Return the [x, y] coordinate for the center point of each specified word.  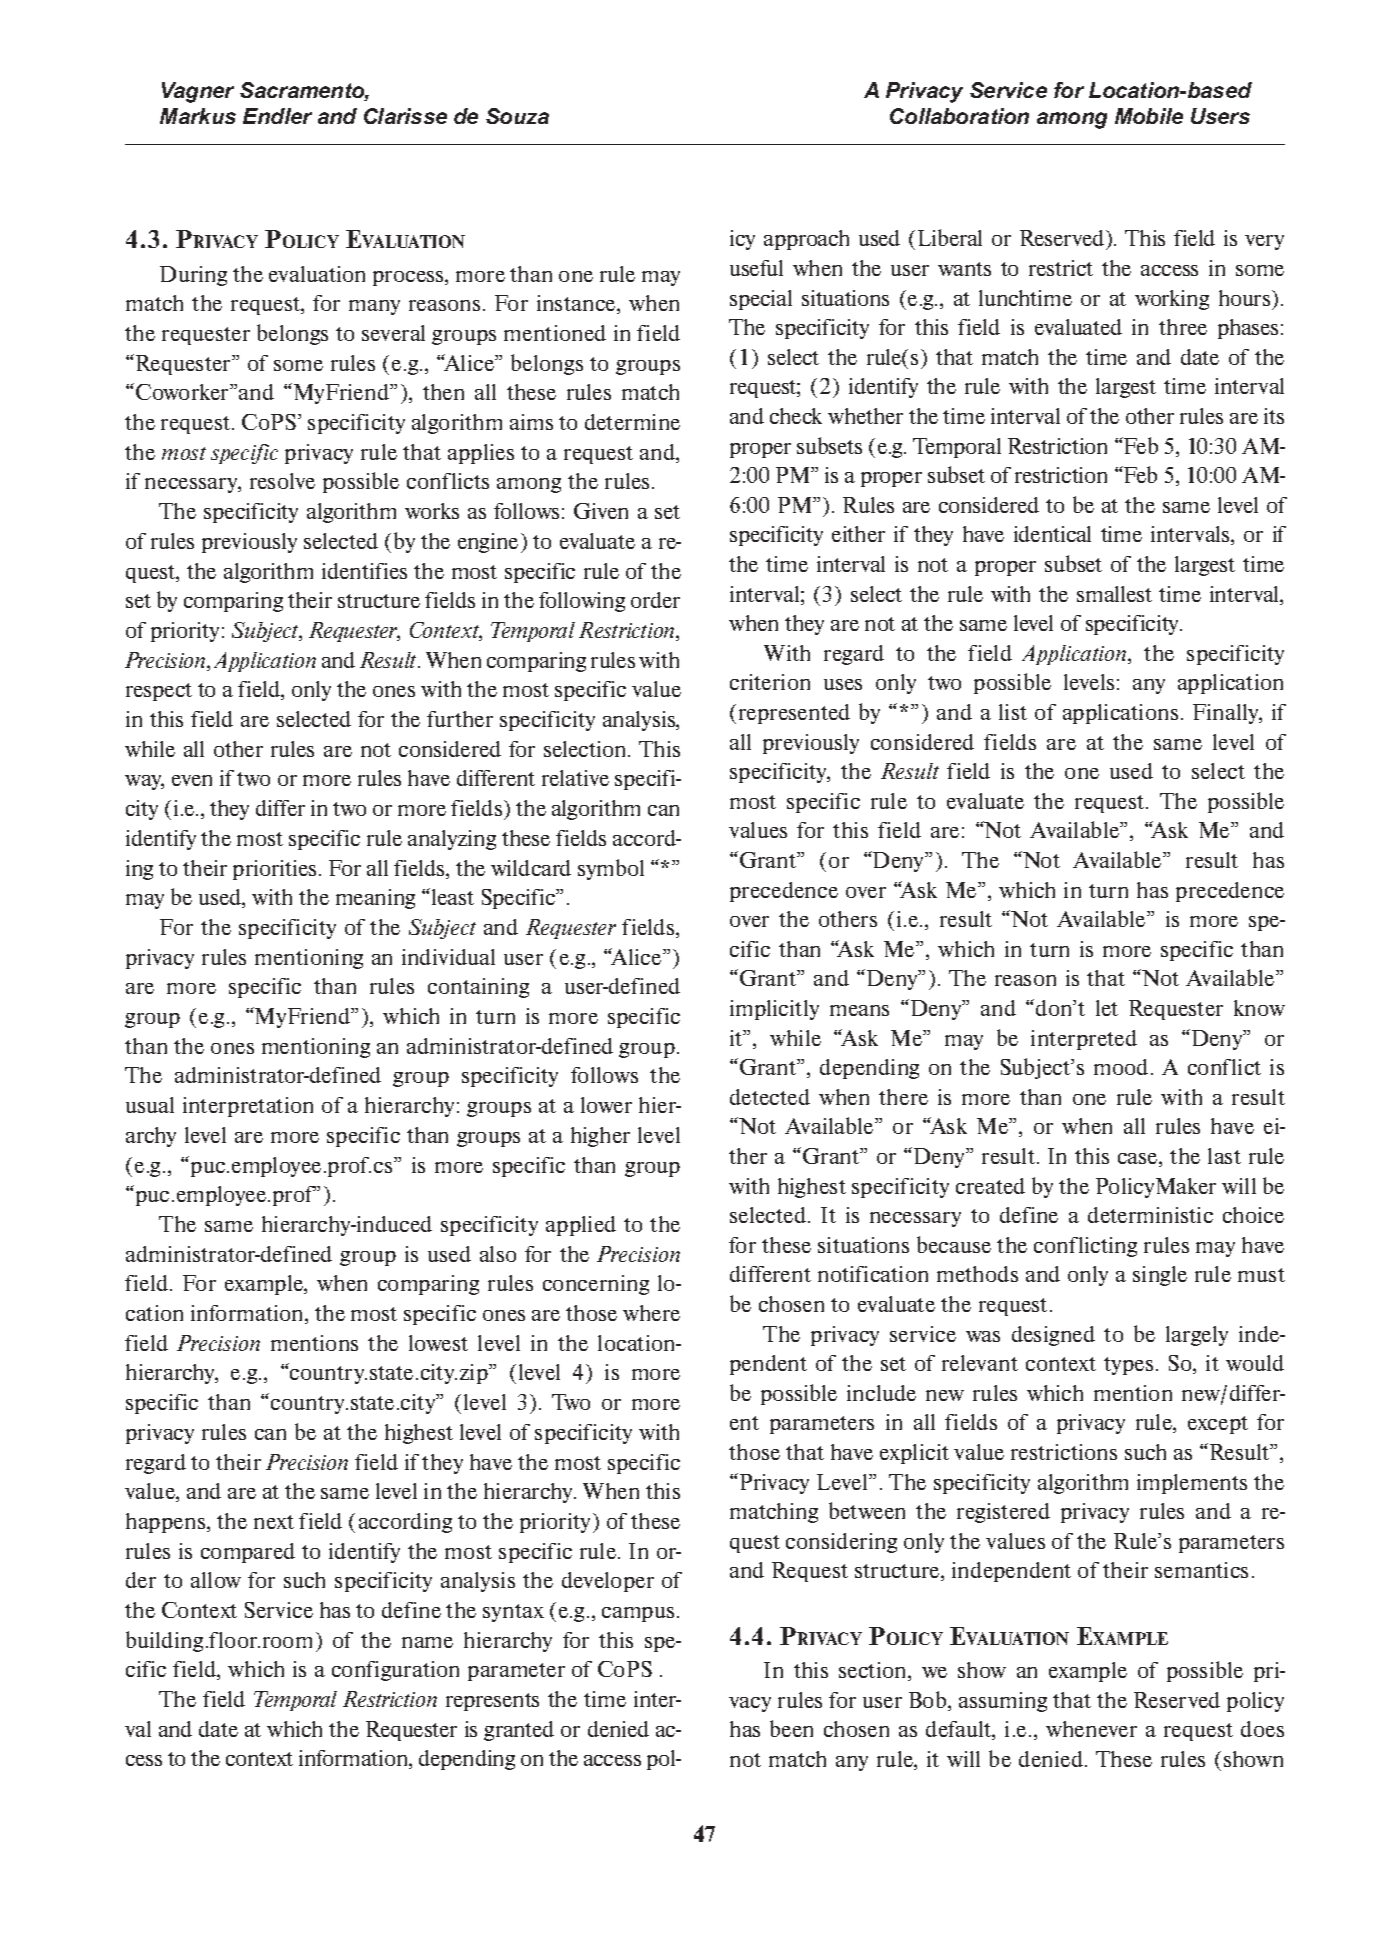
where [651, 1313]
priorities [274, 870]
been [791, 1728]
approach [806, 240]
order [655, 600]
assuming [1003, 1702]
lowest [438, 1343]
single [1160, 1276]
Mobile [1149, 116]
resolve [282, 481]
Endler [277, 116]
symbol [611, 869]
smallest [1114, 594]
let [1107, 1008]
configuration [395, 1671]
